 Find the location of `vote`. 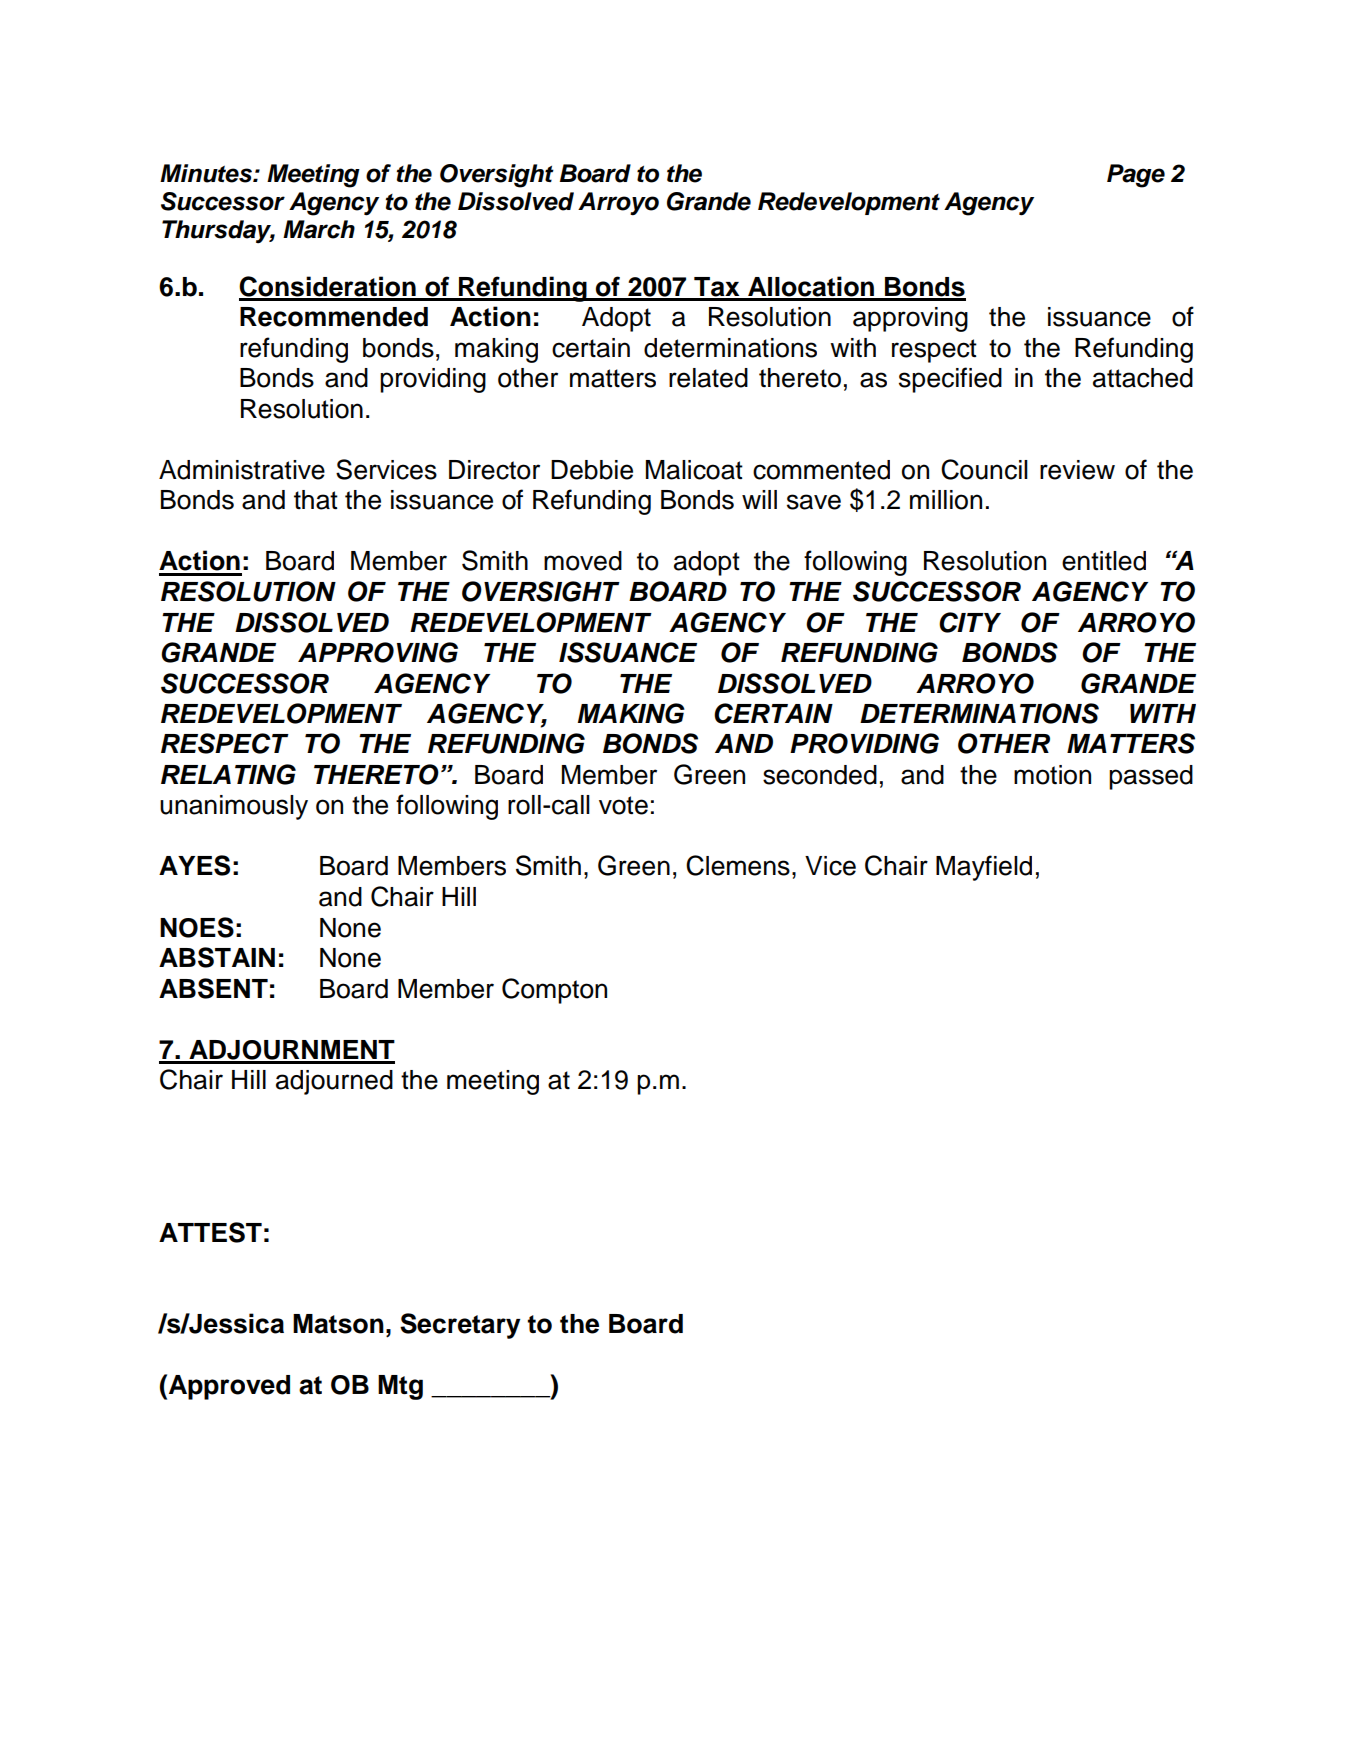

vote is located at coordinates (623, 805).
